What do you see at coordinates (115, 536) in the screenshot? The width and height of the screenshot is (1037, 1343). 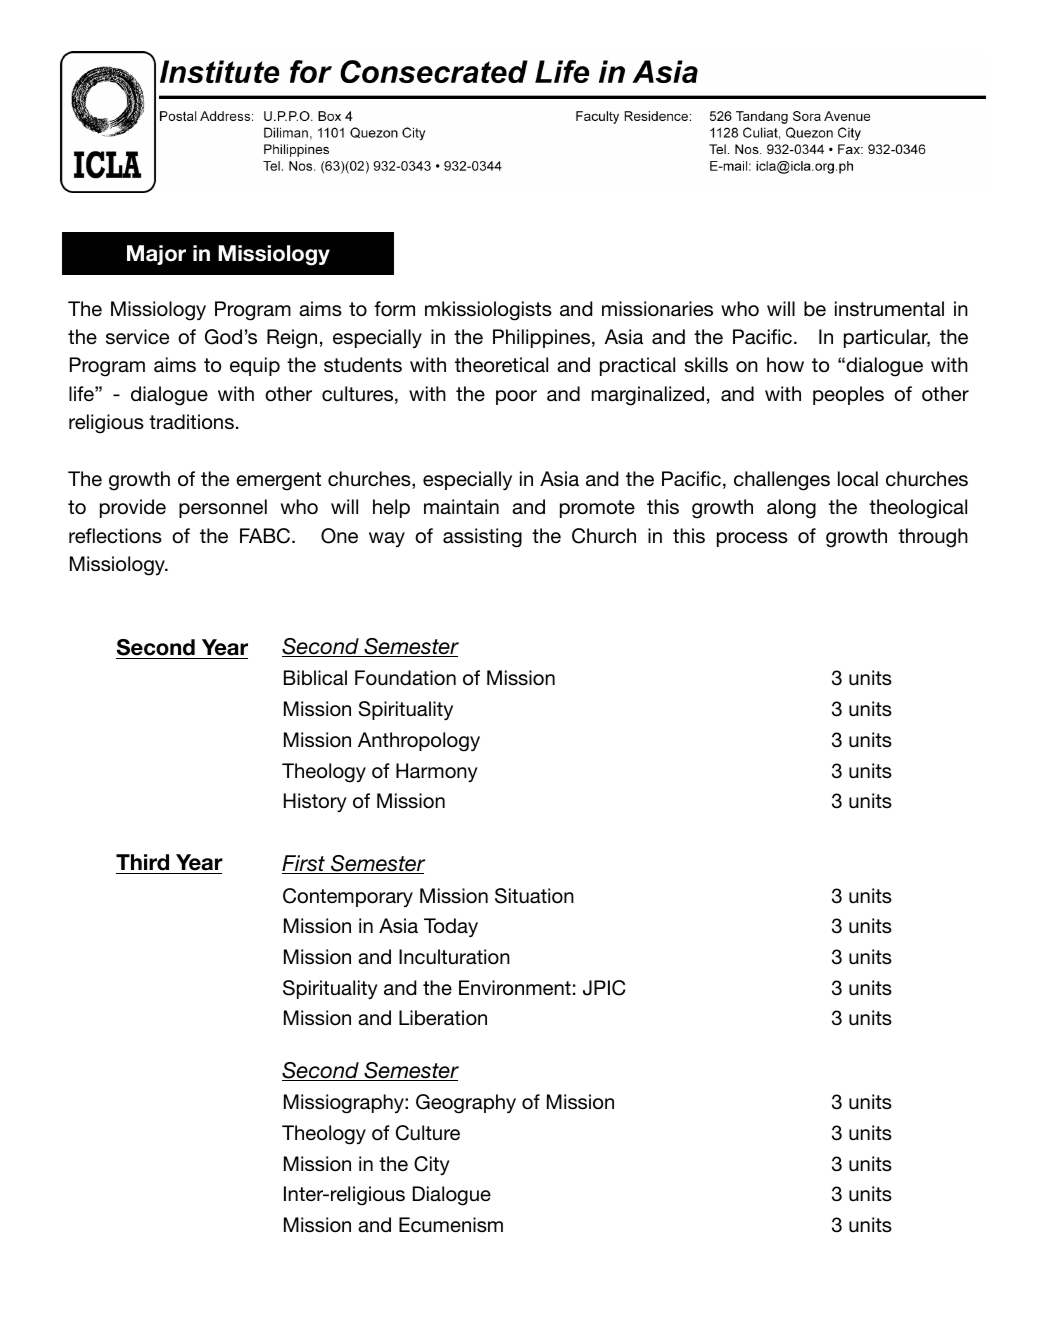 I see `reflections` at bounding box center [115, 536].
